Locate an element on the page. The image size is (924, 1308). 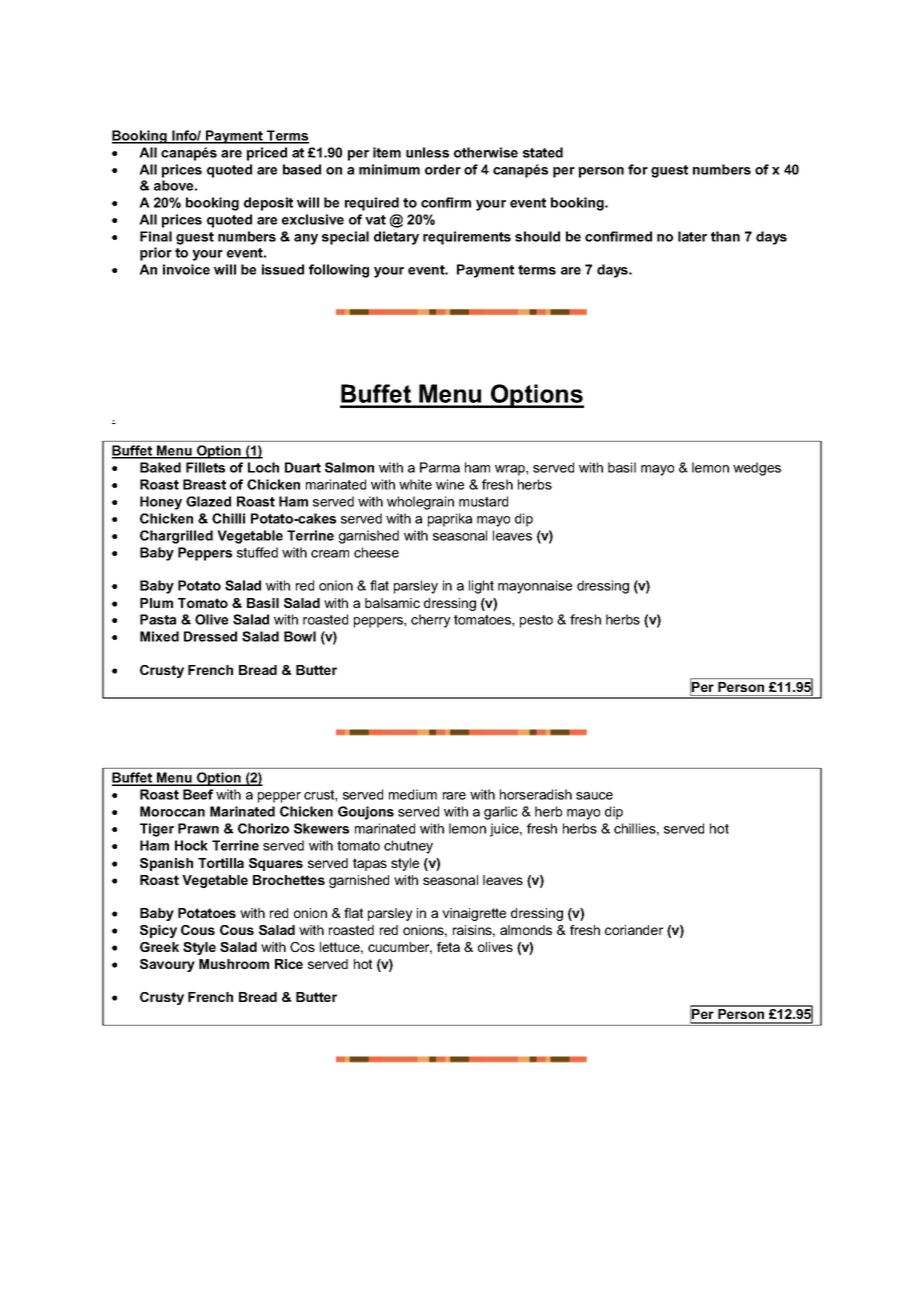
wedges is located at coordinates (757, 469).
